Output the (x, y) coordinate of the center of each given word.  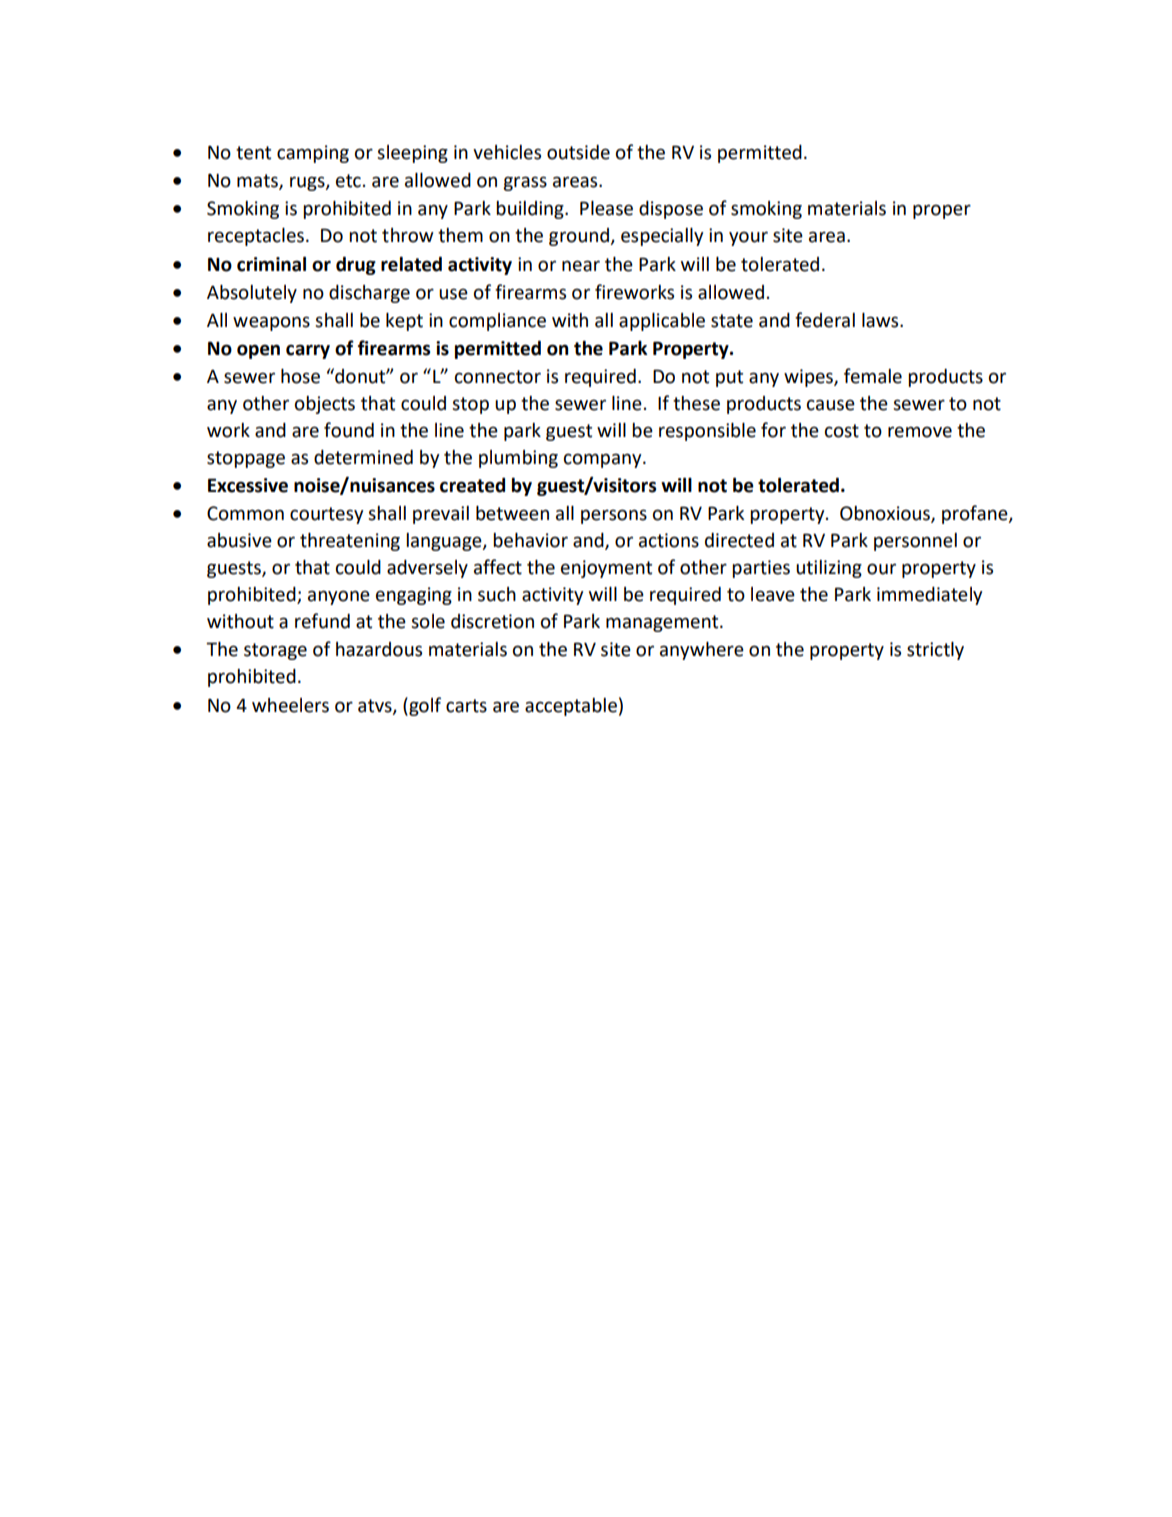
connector (498, 377)
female (873, 376)
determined (363, 457)
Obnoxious (886, 514)
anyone (339, 597)
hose (300, 376)
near (581, 266)
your (748, 238)
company (604, 460)
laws (881, 320)
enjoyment (606, 569)
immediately (930, 596)
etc (348, 181)
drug (356, 265)
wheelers (290, 705)
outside (578, 152)
